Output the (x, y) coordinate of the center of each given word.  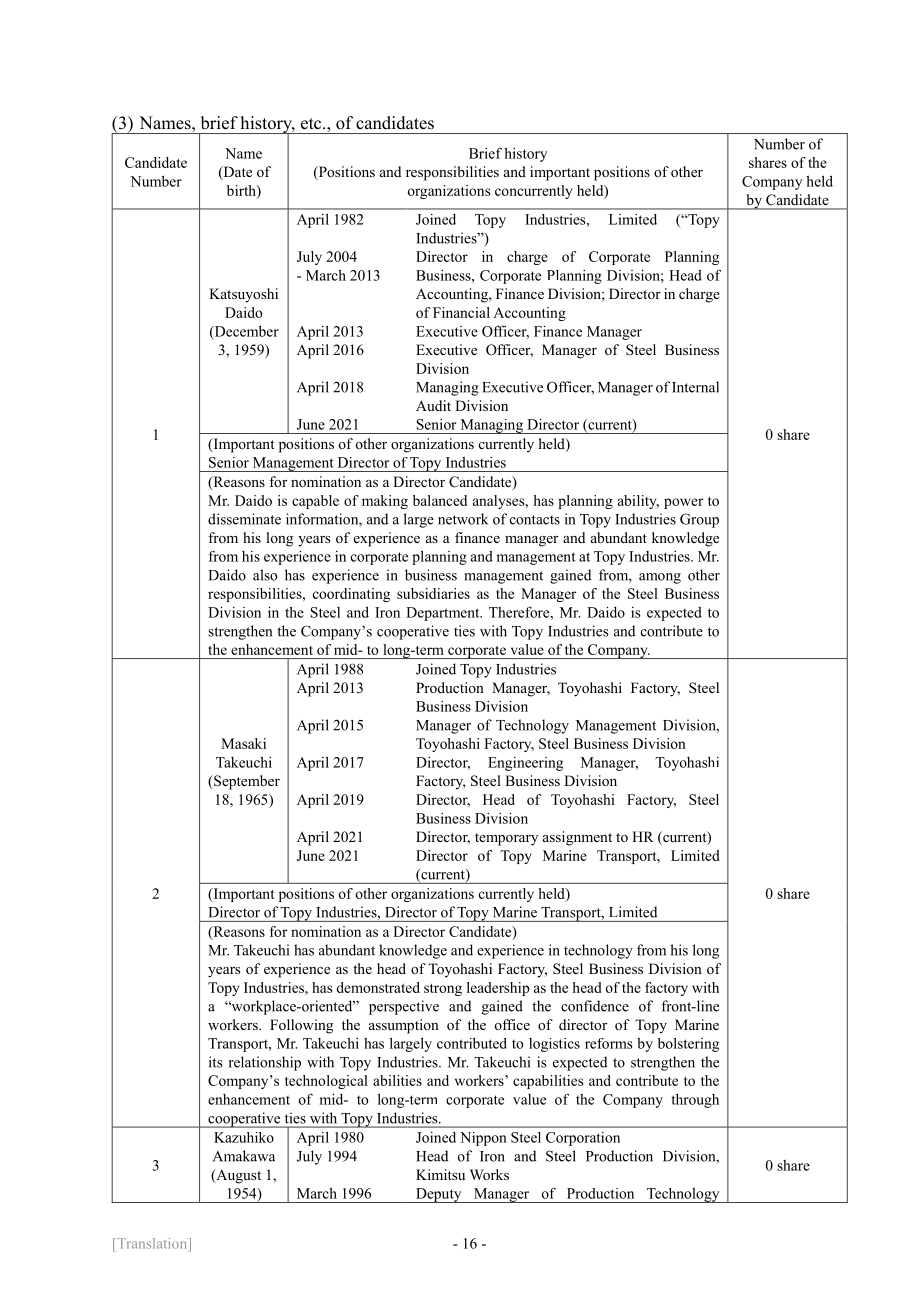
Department (444, 614)
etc (312, 124)
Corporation (583, 1139)
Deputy (438, 1195)
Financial (461, 312)
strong (443, 990)
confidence (595, 1006)
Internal (695, 387)
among (660, 578)
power (683, 503)
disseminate (244, 519)
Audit (433, 405)
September (246, 782)
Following (301, 1026)
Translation (152, 1243)
